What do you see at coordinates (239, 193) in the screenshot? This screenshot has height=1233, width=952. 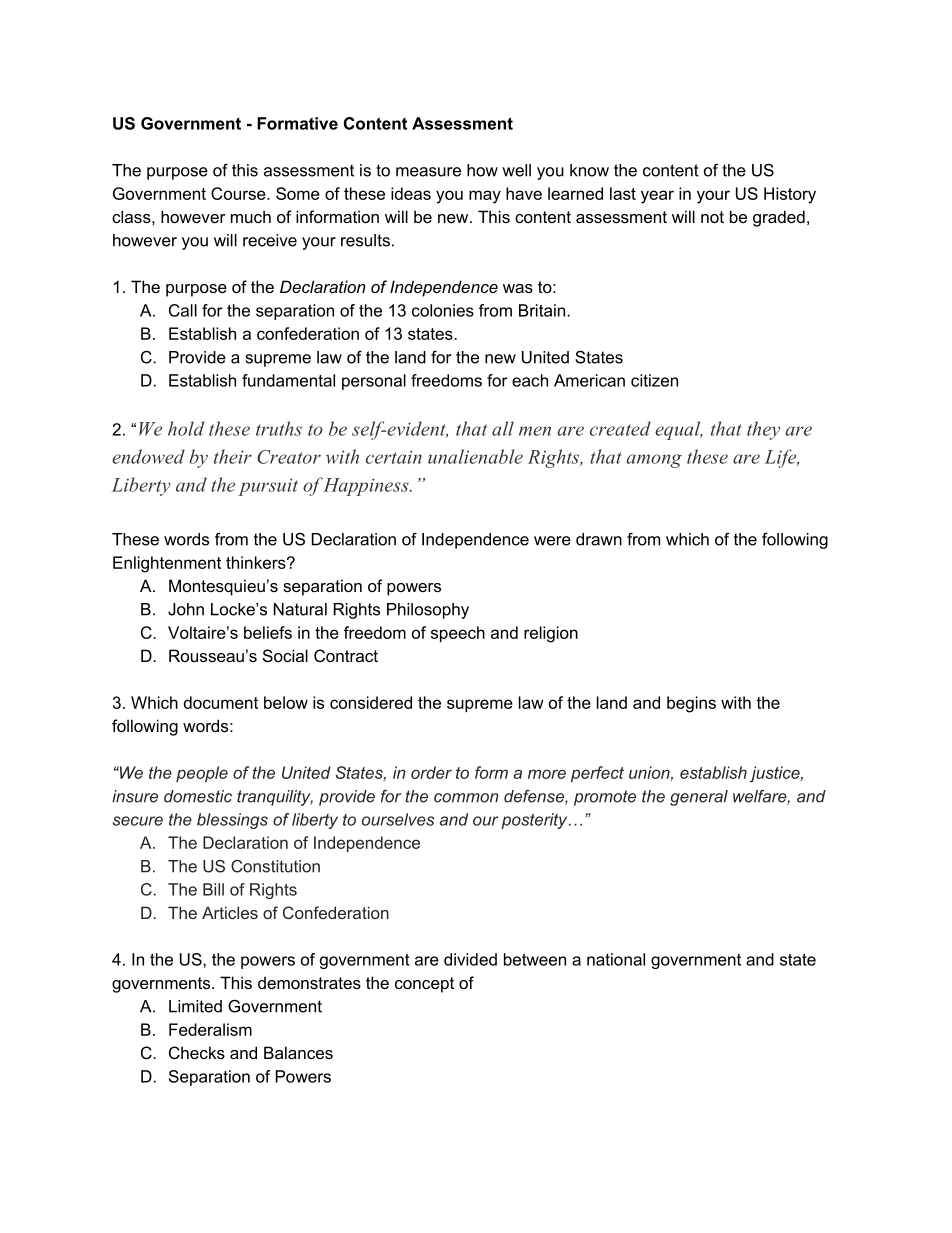 I see `Course` at bounding box center [239, 193].
